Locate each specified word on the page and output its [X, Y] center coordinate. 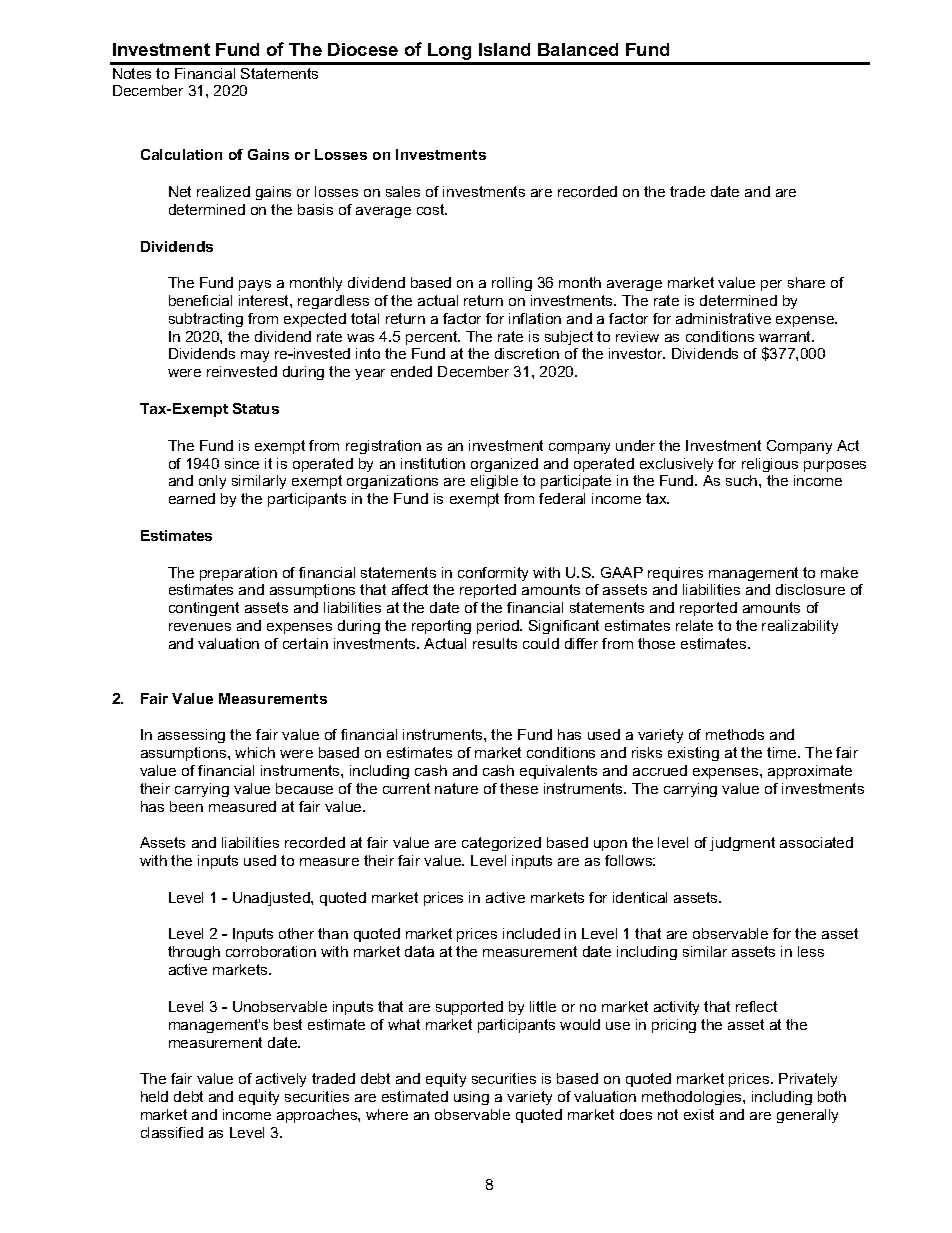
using [471, 1098]
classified [172, 1132]
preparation [238, 574]
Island [504, 49]
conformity [493, 574]
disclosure [810, 589]
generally [807, 1116]
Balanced [578, 49]
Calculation [181, 154]
